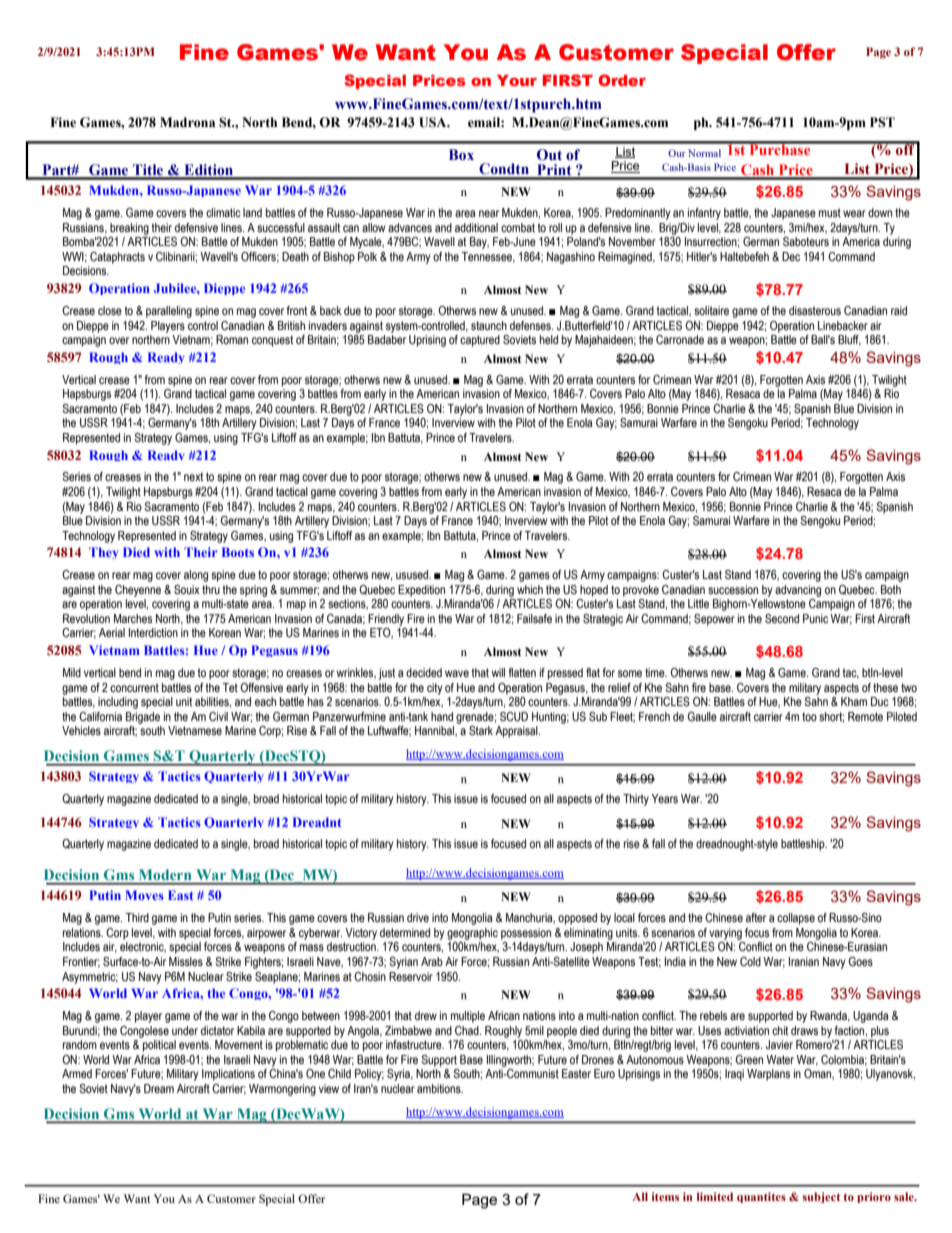 The image size is (952, 1233). I want to click on next, so click(193, 476).
